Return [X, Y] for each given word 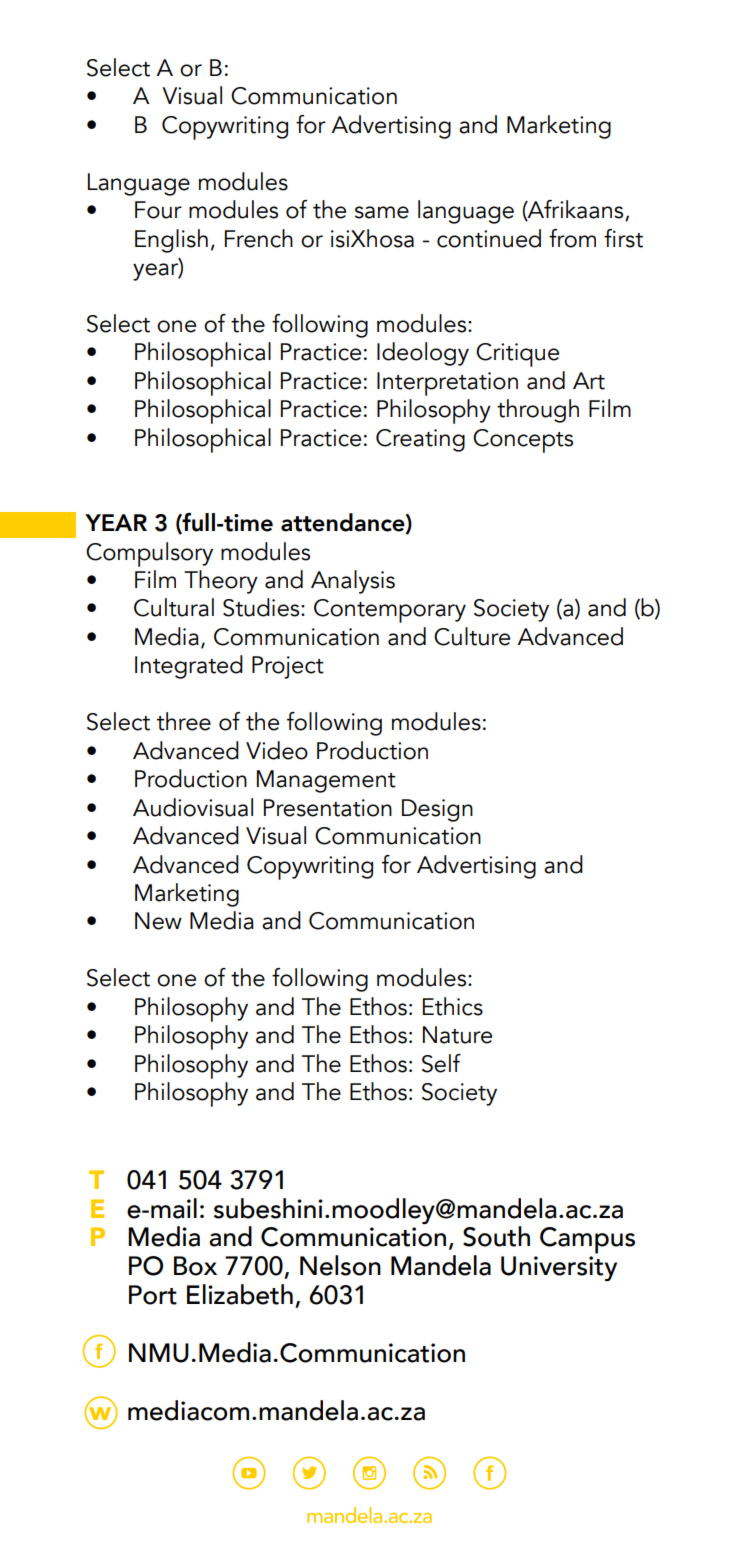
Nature [457, 1035]
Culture [472, 636]
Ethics [453, 1006]
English [171, 241]
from [572, 238]
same [382, 212]
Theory [221, 582]
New [158, 921]
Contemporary [390, 611]
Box [195, 1266]
